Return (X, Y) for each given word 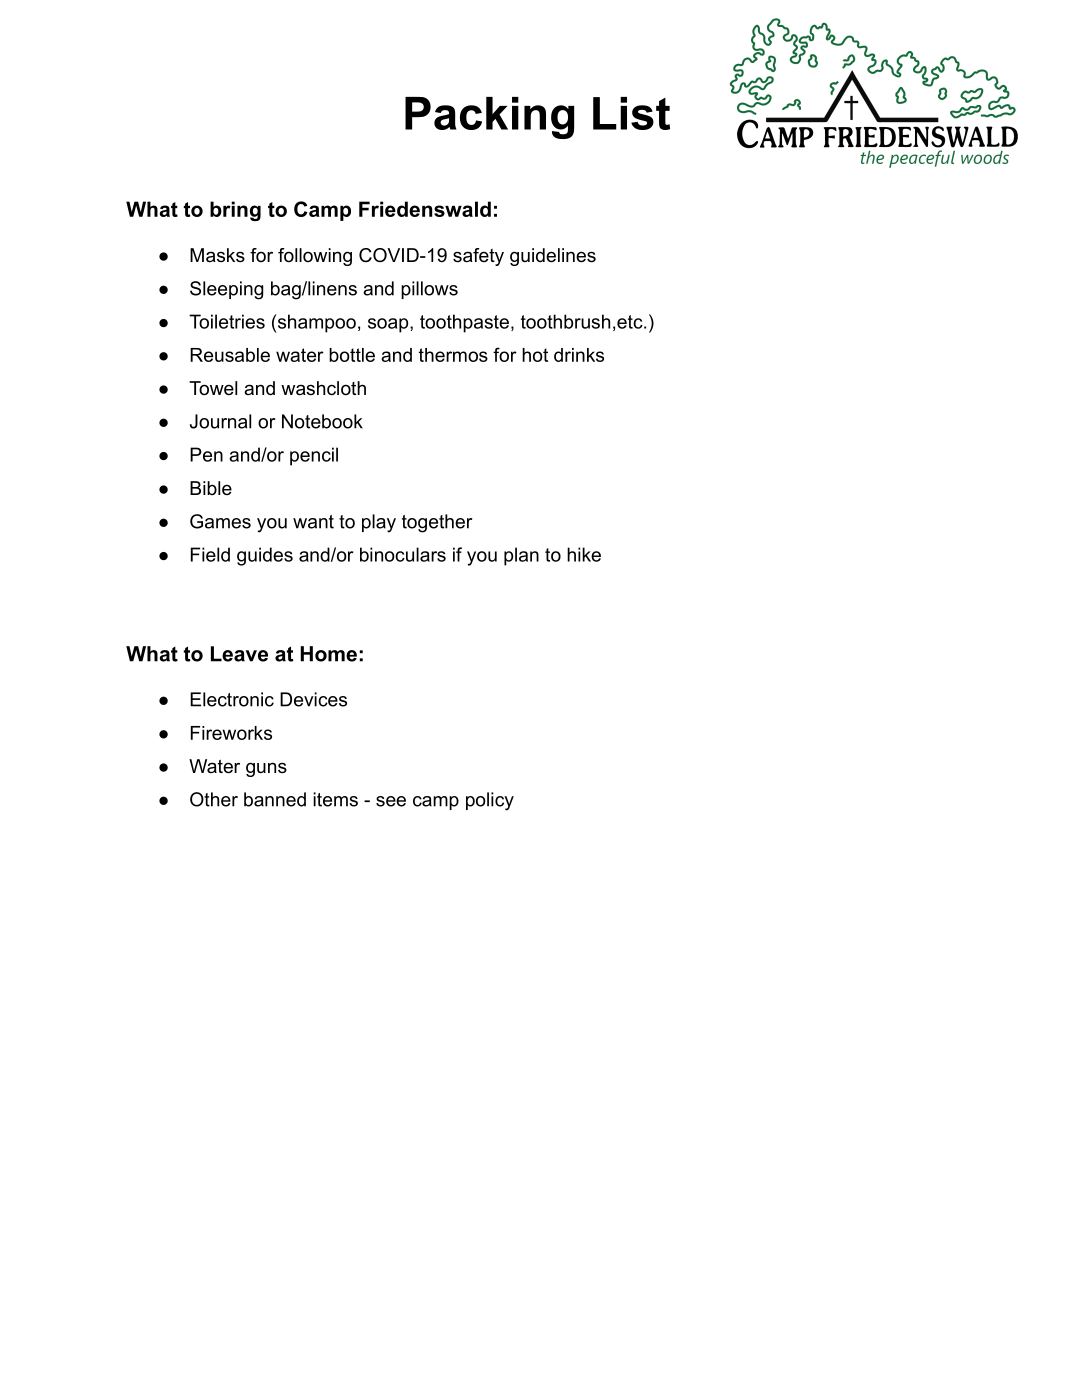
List (631, 113)
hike (584, 554)
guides (265, 556)
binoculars (403, 554)
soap (389, 325)
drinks (579, 355)
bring (235, 211)
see (391, 801)
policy (490, 801)
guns (266, 769)
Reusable (230, 355)
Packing (489, 118)
